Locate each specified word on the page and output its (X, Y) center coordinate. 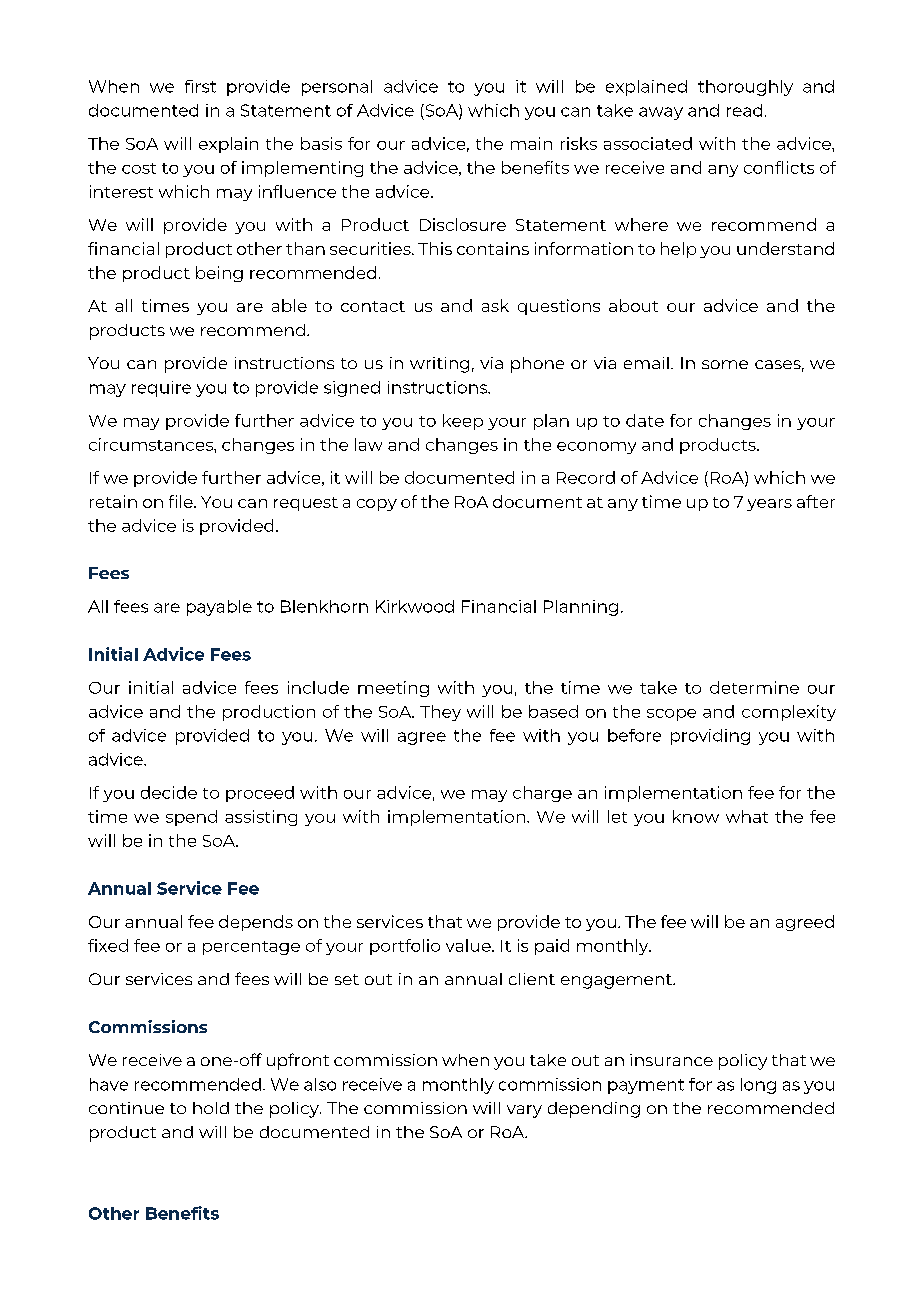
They (440, 713)
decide (169, 792)
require (161, 389)
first (200, 86)
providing (710, 737)
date (645, 420)
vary (524, 1111)
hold (211, 1108)
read (744, 110)
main (531, 143)
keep (463, 422)
